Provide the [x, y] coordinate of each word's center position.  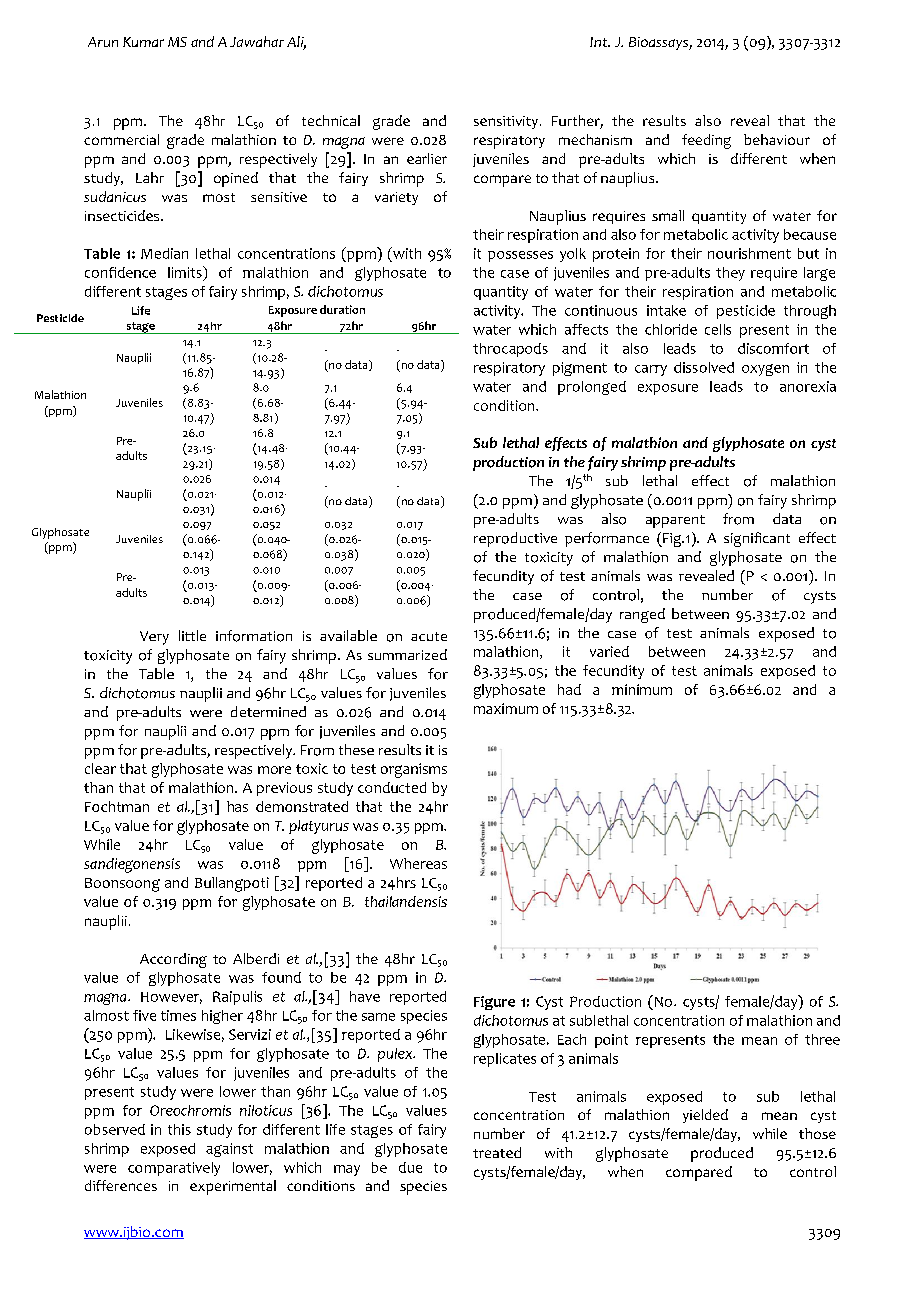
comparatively [174, 1169]
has [237, 806]
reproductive [515, 539]
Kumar [143, 42]
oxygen [765, 370]
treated [497, 1152]
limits [186, 272]
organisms [414, 770]
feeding [706, 141]
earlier [427, 158]
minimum [642, 689]
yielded [705, 1116]
